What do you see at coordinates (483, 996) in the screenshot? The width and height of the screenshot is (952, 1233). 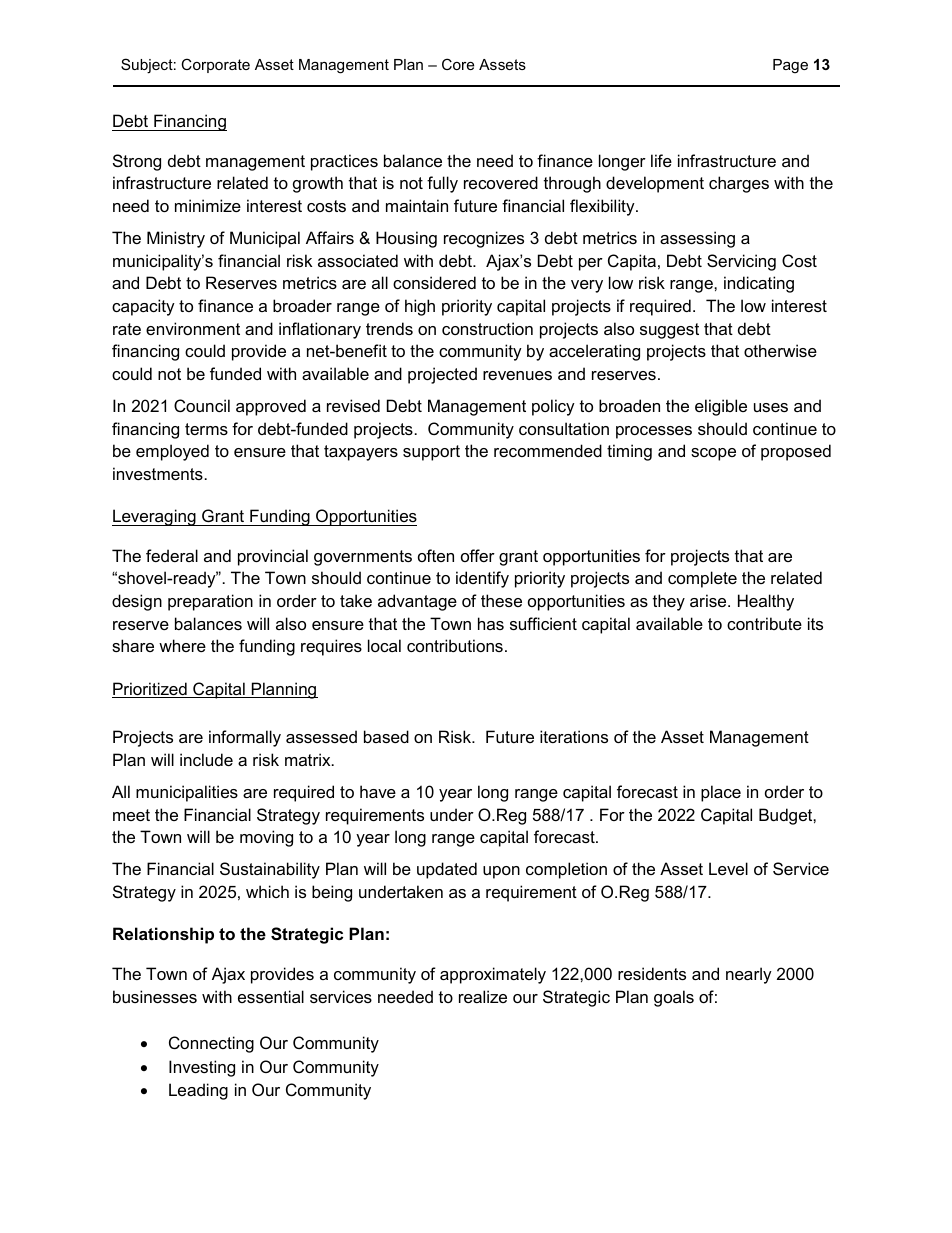 I see `realize` at bounding box center [483, 996].
